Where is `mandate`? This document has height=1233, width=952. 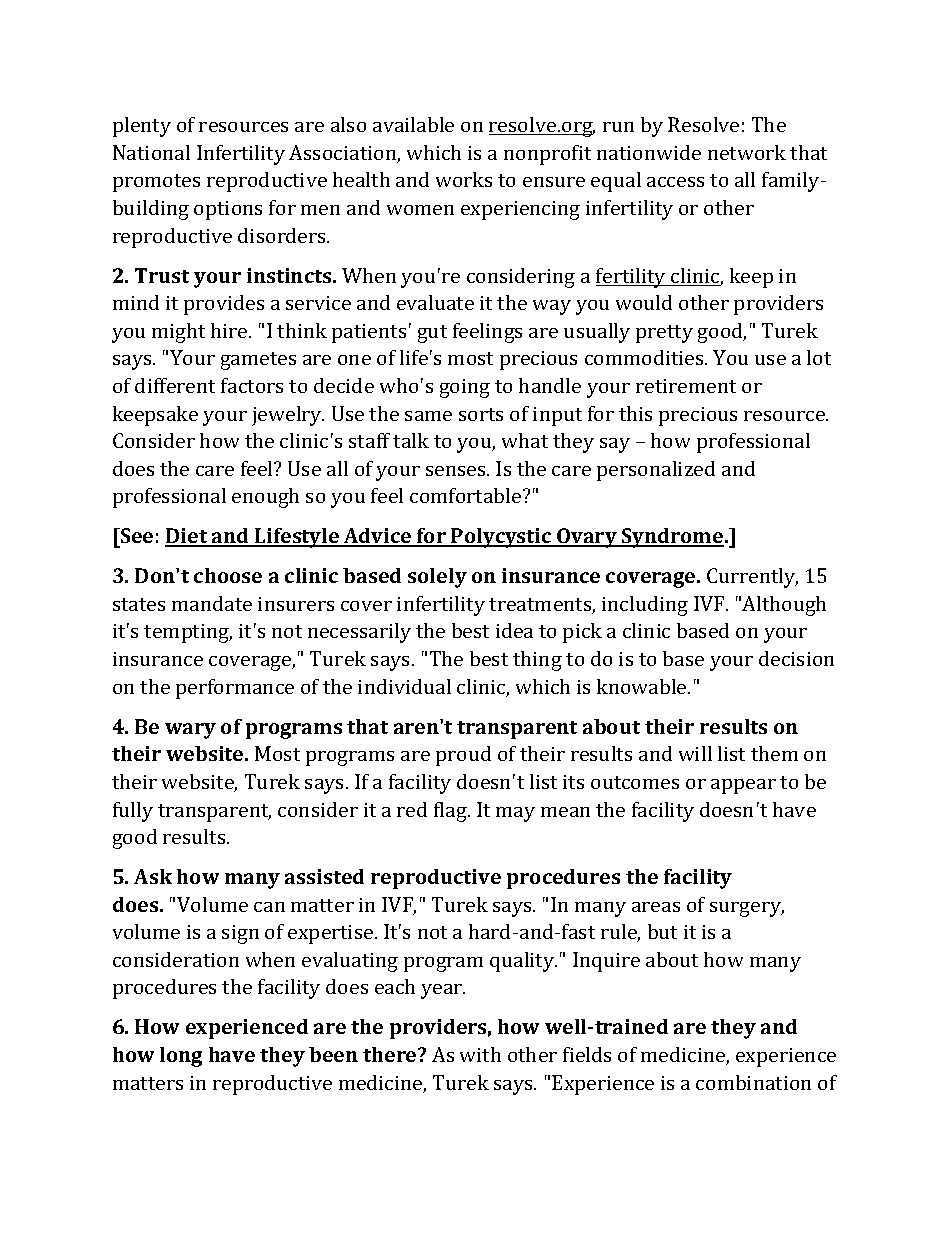
mandate is located at coordinates (212, 603).
